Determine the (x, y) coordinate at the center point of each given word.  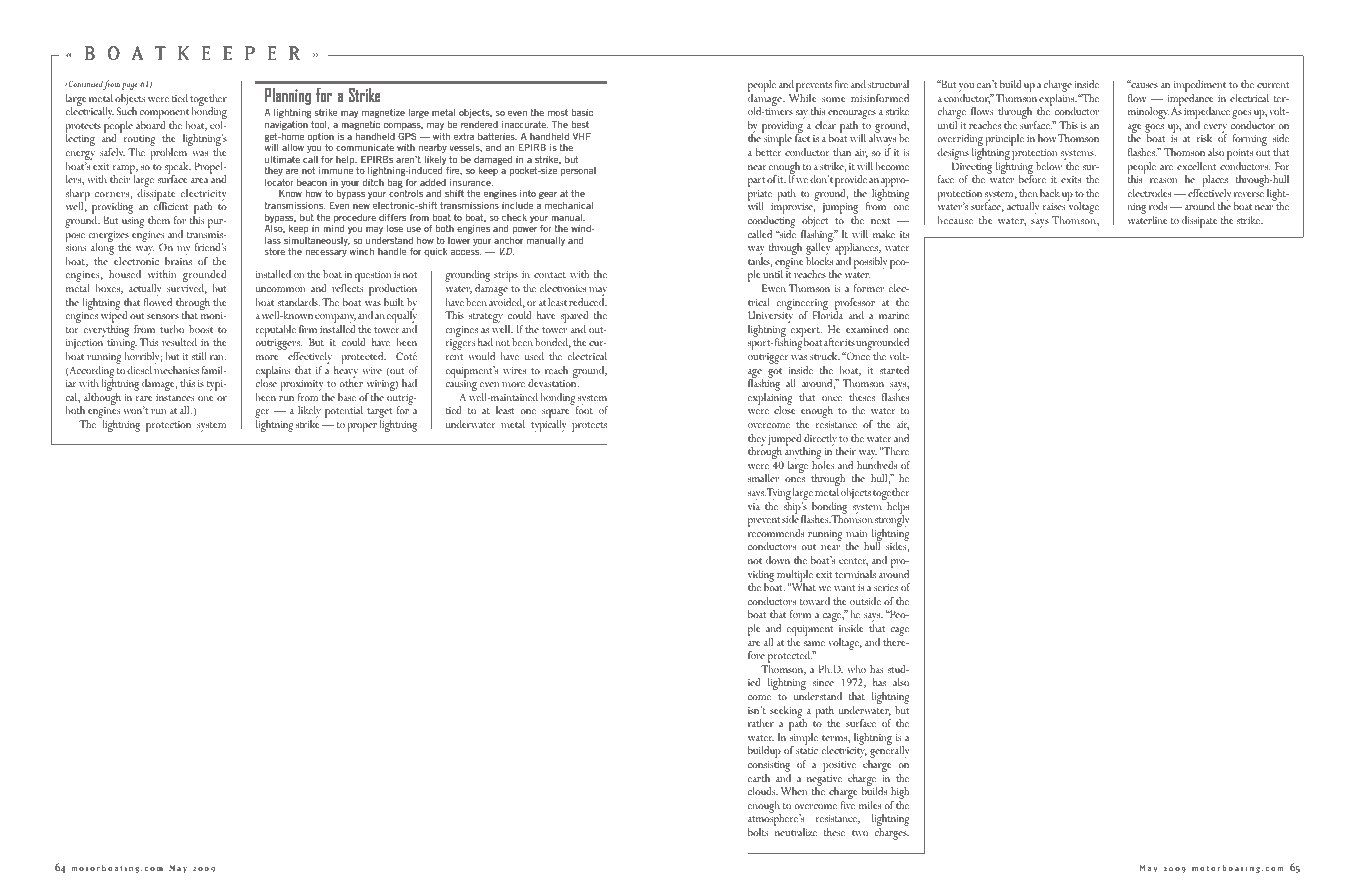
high (900, 794)
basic (582, 112)
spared (574, 318)
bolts (758, 832)
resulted (179, 342)
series (886, 587)
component (164, 115)
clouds (763, 791)
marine (894, 315)
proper (362, 427)
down (778, 560)
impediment (1200, 87)
